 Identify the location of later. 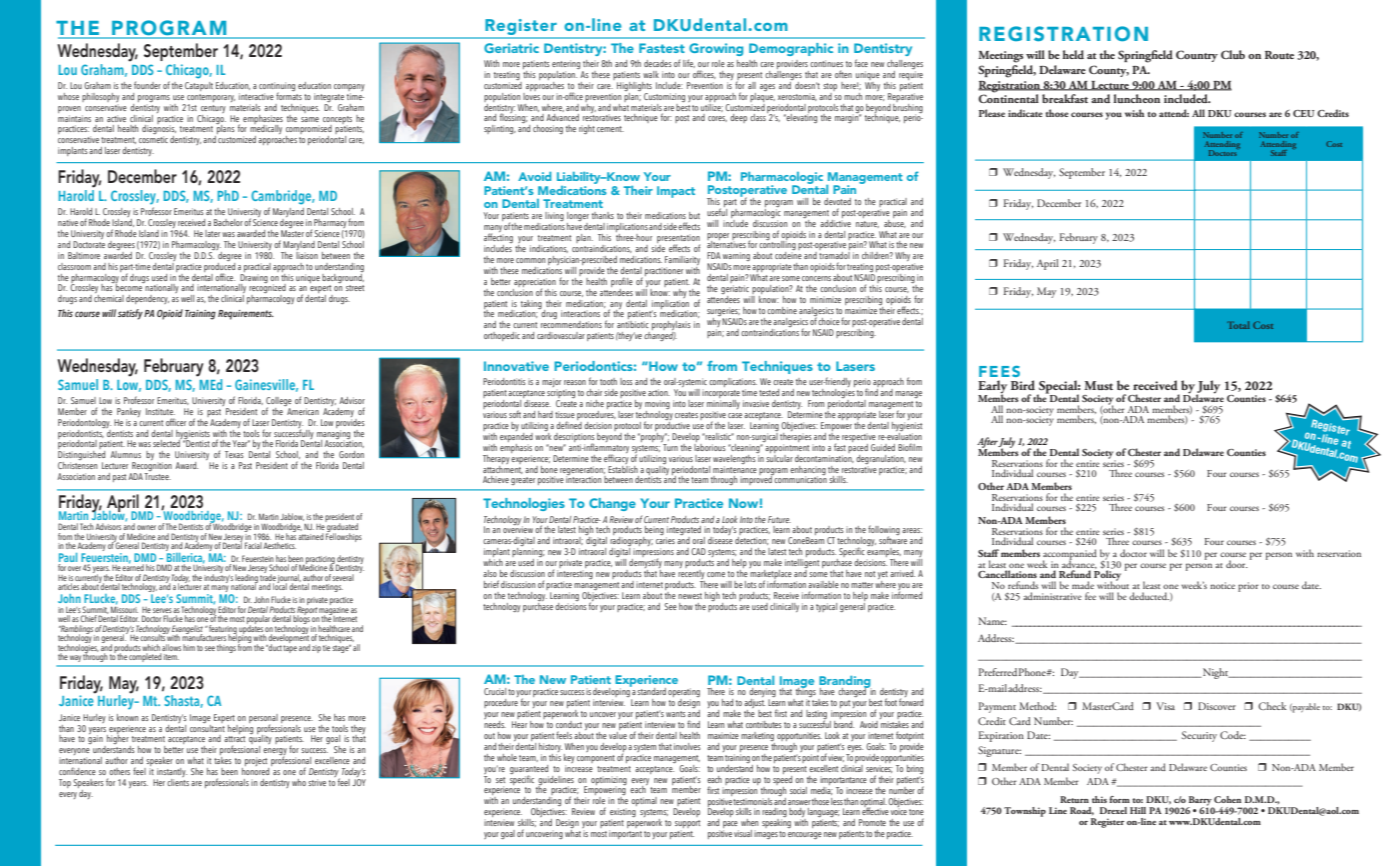
(212, 233).
